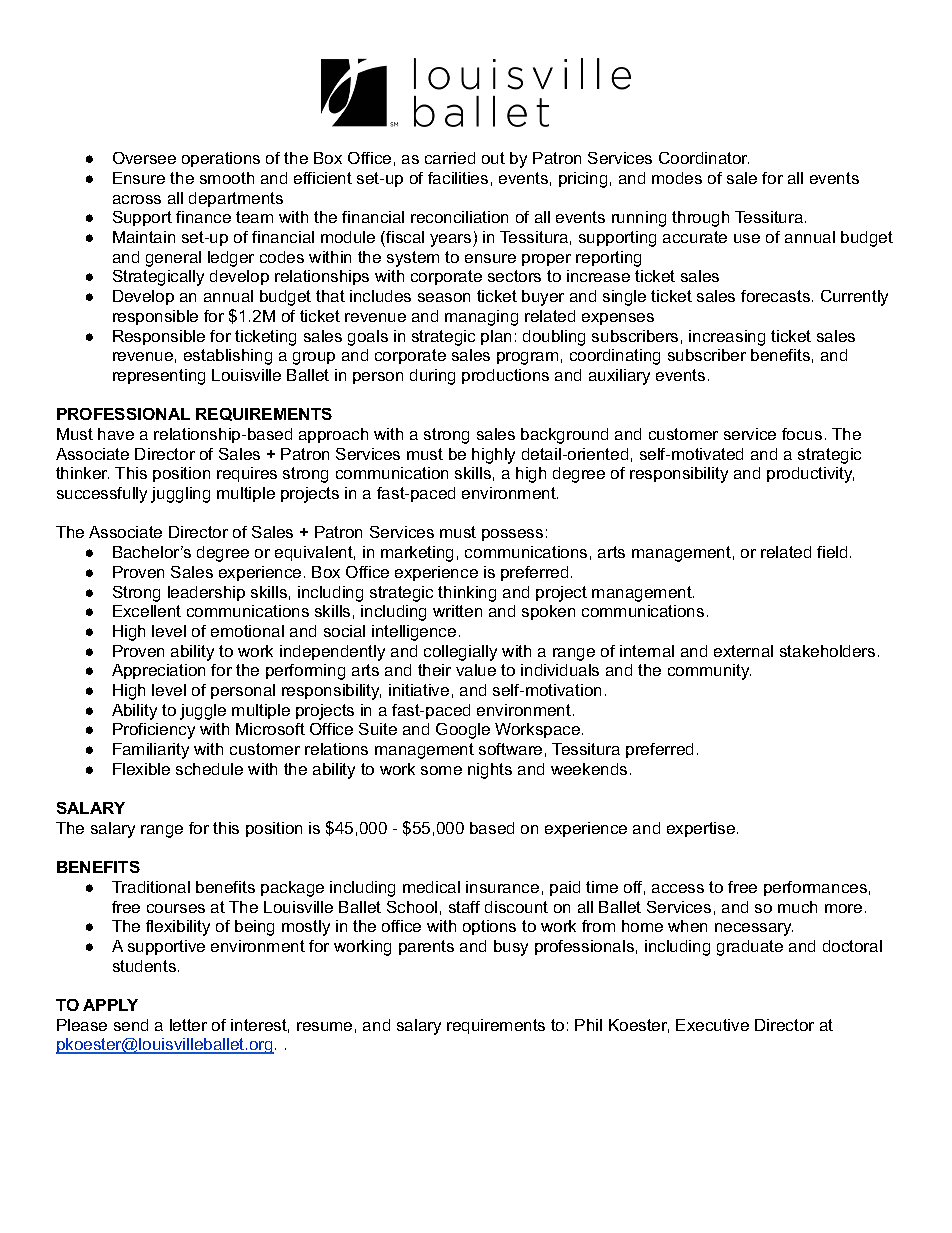  What do you see at coordinates (188, 1025) in the document?
I see `letter` at bounding box center [188, 1025].
